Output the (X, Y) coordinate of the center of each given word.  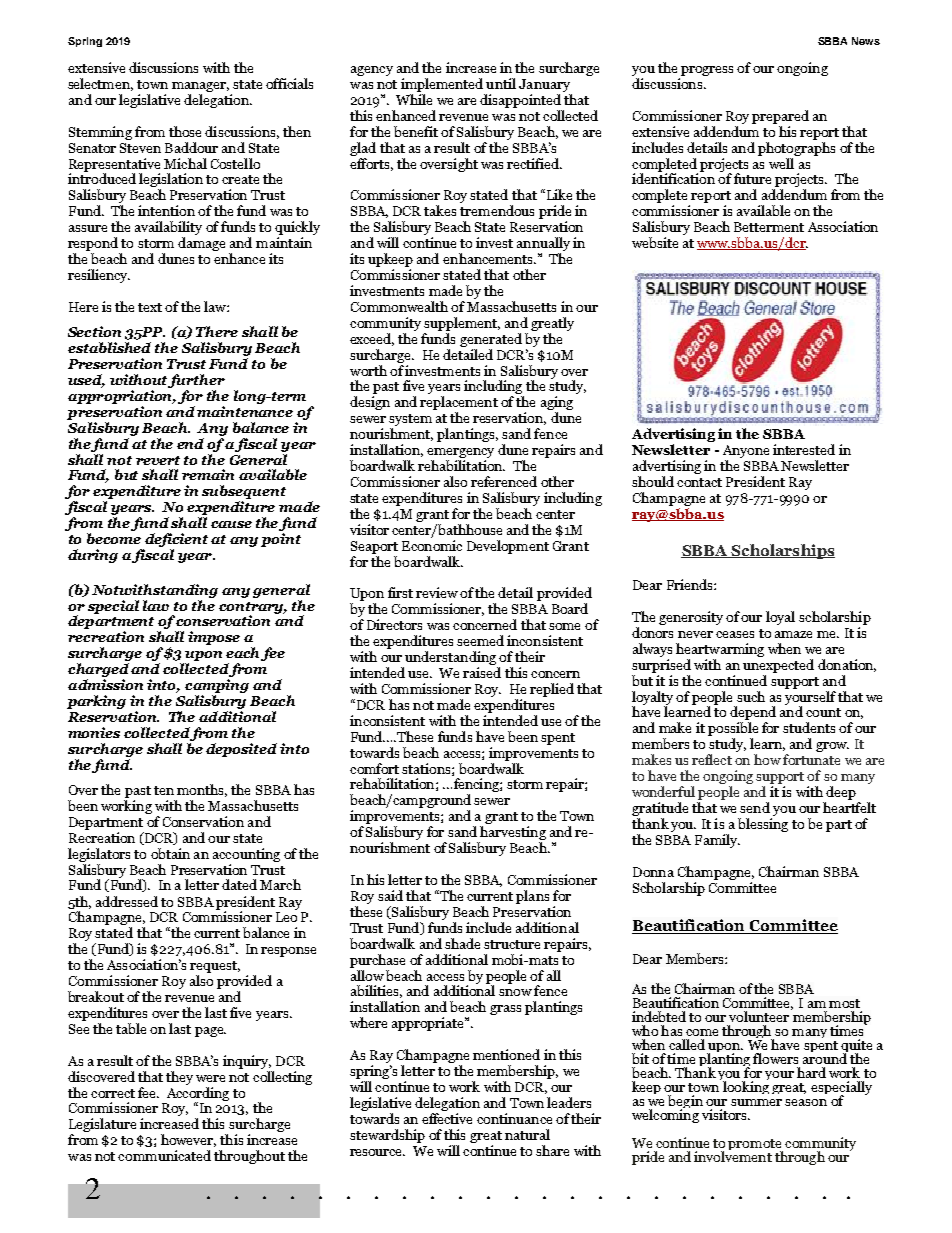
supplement (462, 324)
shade (462, 943)
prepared (780, 117)
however (188, 1140)
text (150, 307)
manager (200, 87)
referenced (504, 481)
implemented (442, 85)
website (655, 242)
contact (699, 482)
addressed (127, 901)
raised (482, 672)
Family (717, 841)
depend (753, 714)
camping (217, 687)
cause (231, 524)
